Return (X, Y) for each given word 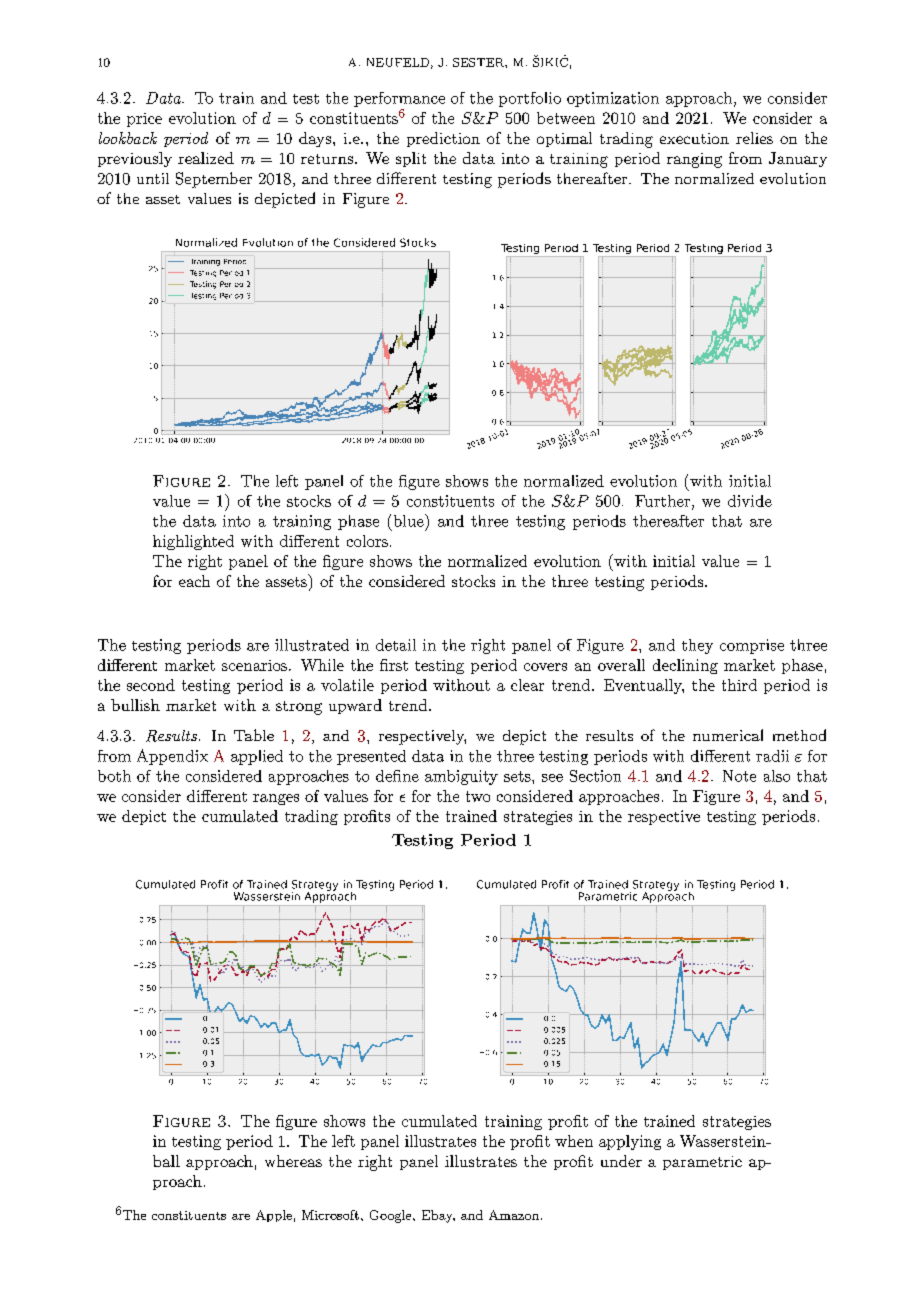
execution (694, 138)
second (151, 685)
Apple (274, 1216)
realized (206, 158)
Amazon (515, 1215)
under (621, 1161)
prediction (443, 139)
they (697, 646)
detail (396, 645)
